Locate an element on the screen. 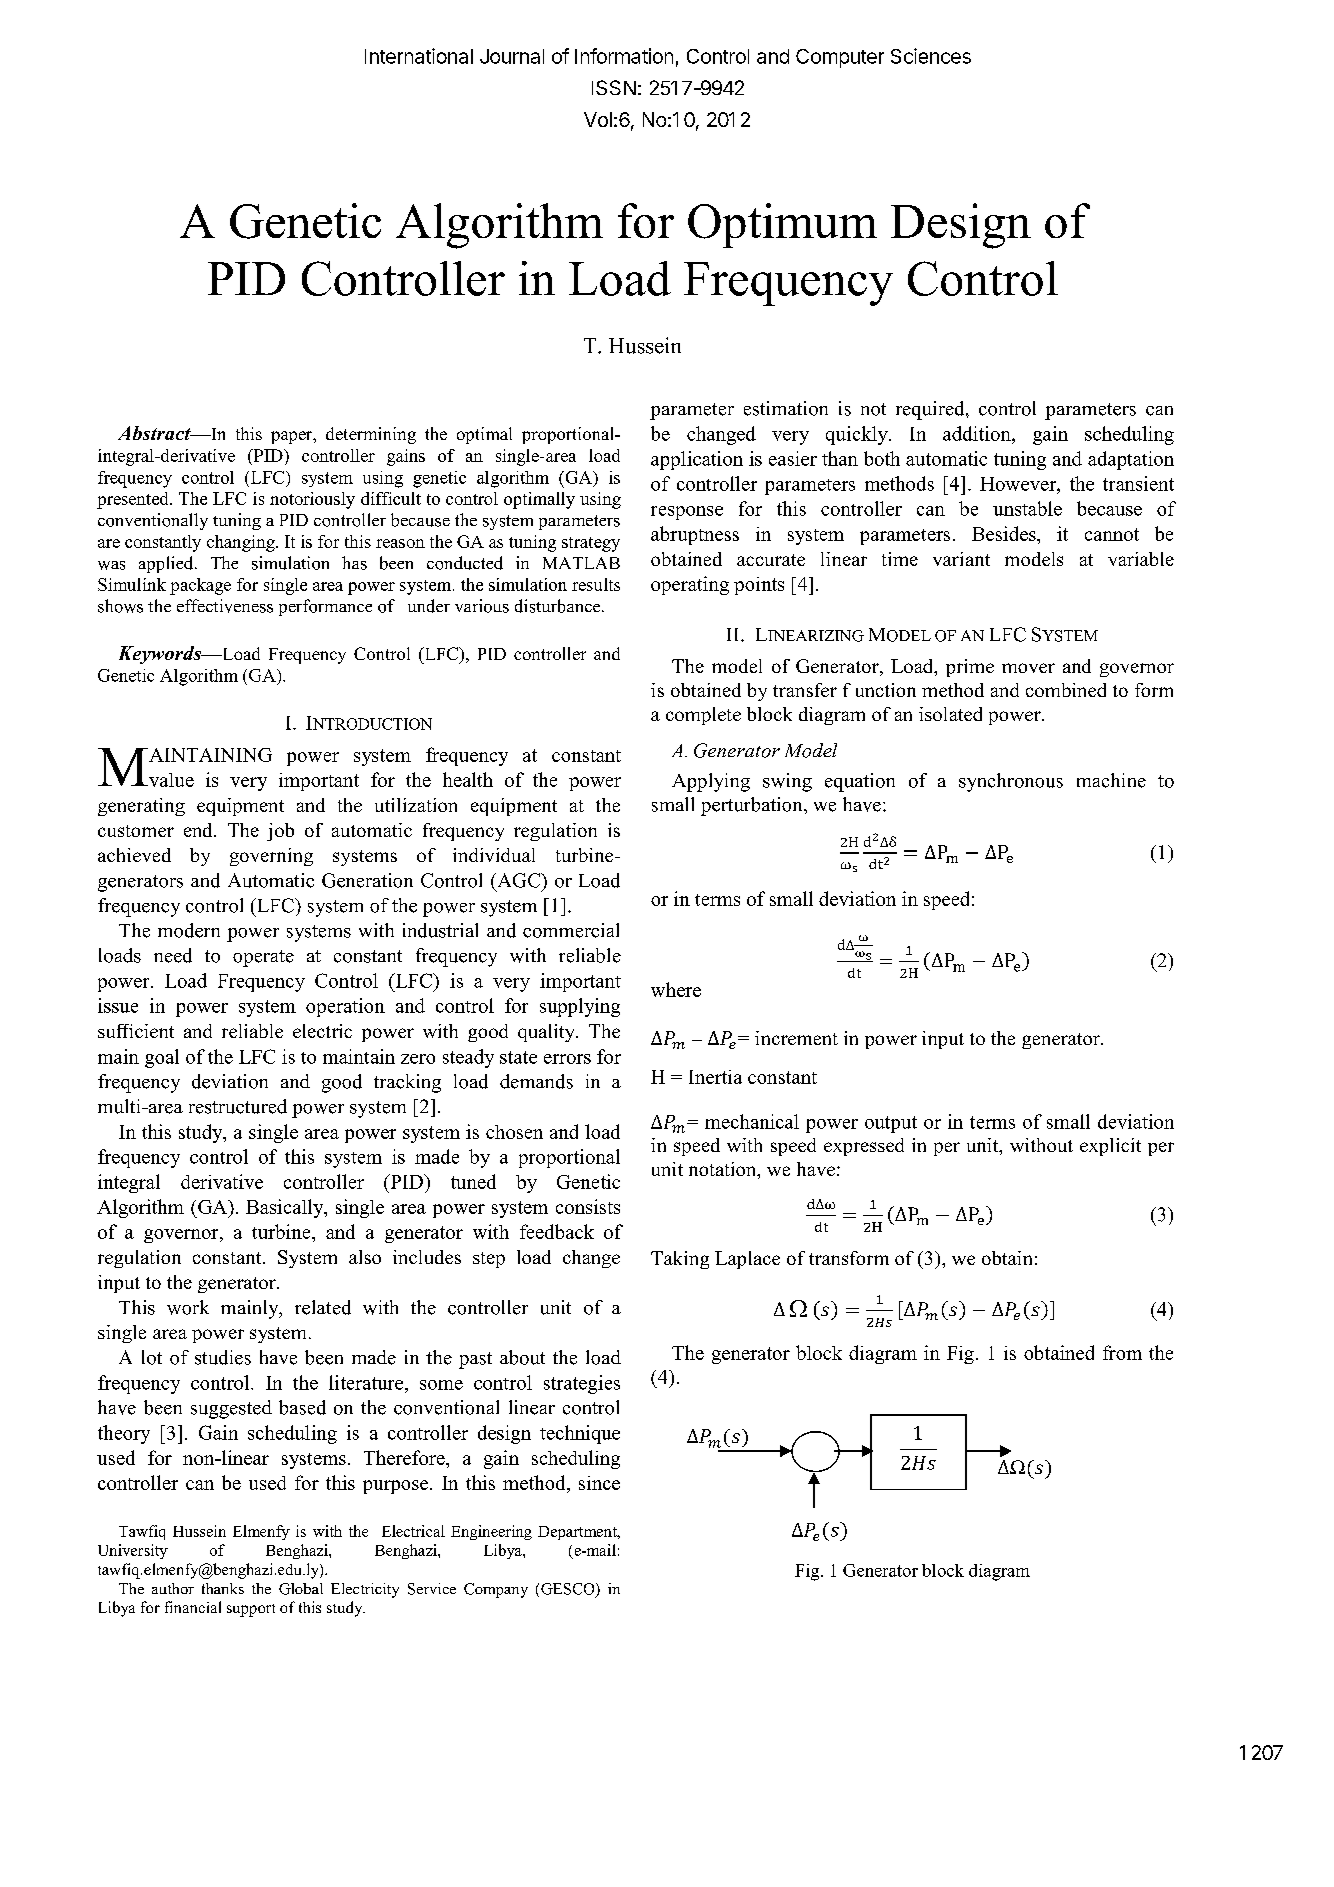  restructured is located at coordinates (238, 1106).
